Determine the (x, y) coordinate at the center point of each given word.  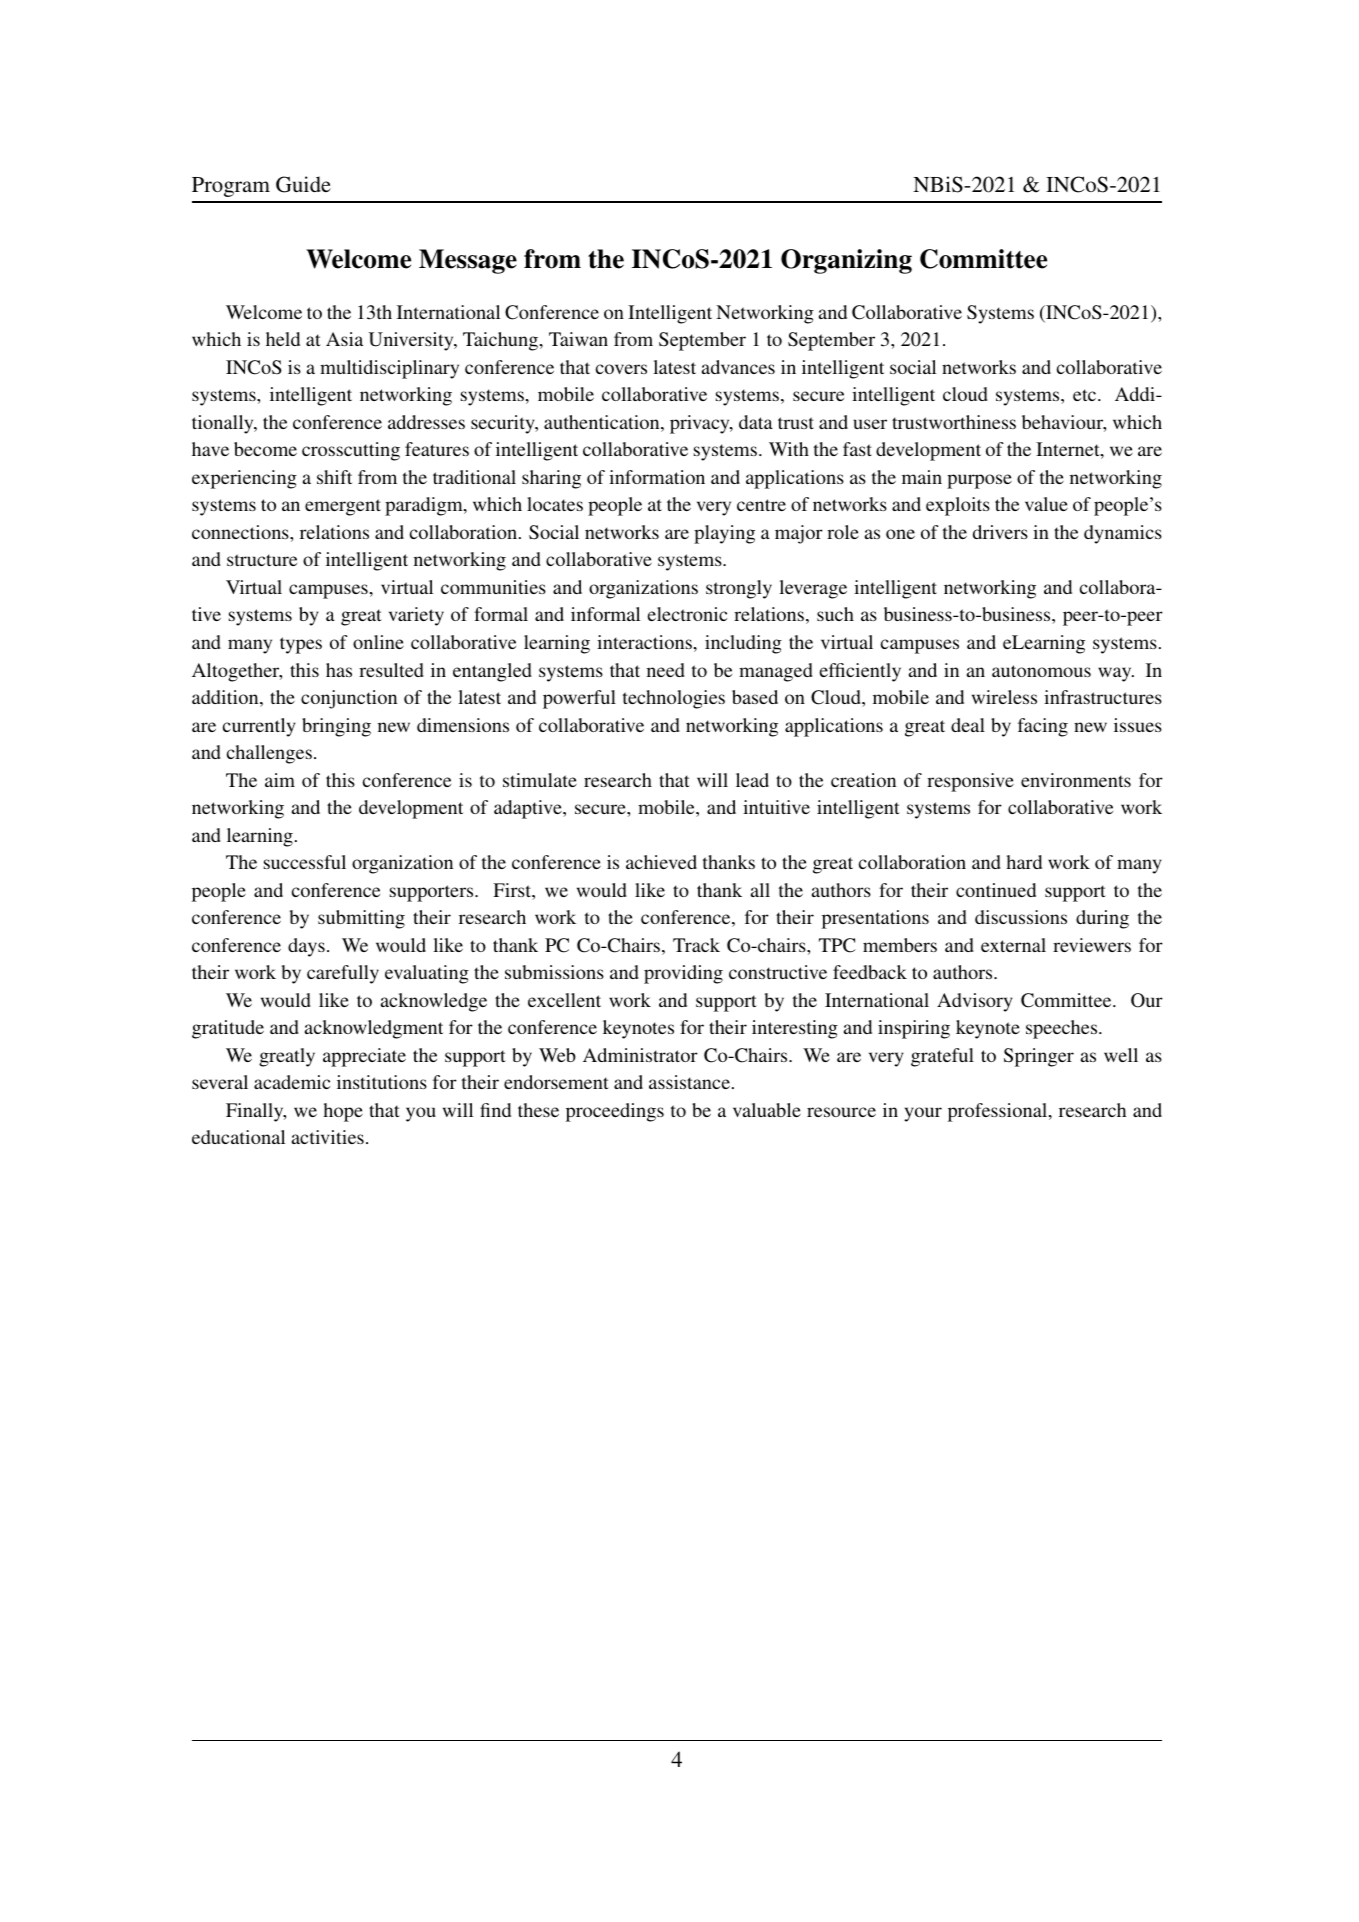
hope (343, 1112)
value (1046, 504)
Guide (303, 184)
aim (280, 780)
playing (724, 534)
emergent (343, 507)
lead (752, 780)
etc (1086, 395)
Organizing (846, 261)
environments (1076, 780)
